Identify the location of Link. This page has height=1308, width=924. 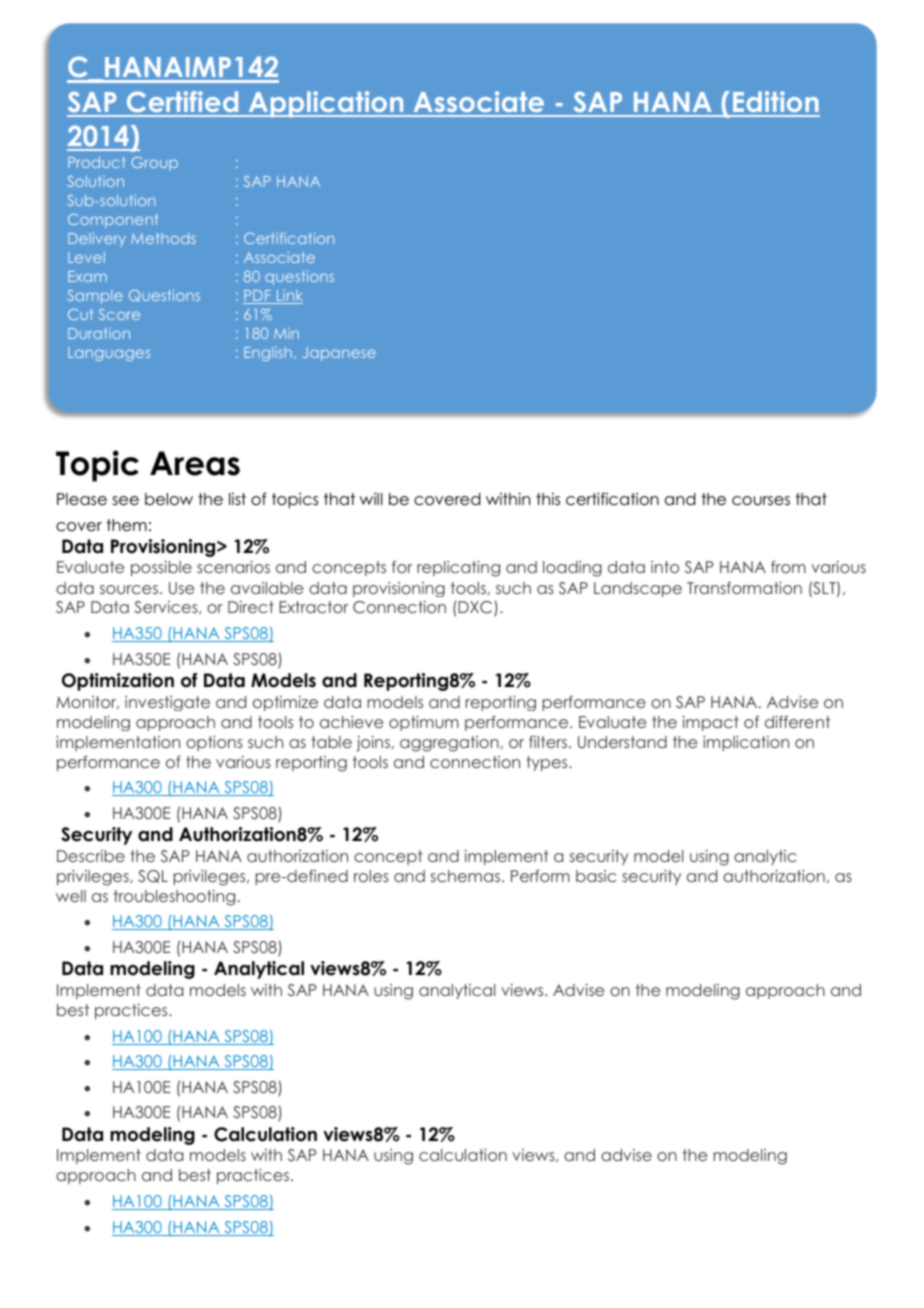
(289, 297).
